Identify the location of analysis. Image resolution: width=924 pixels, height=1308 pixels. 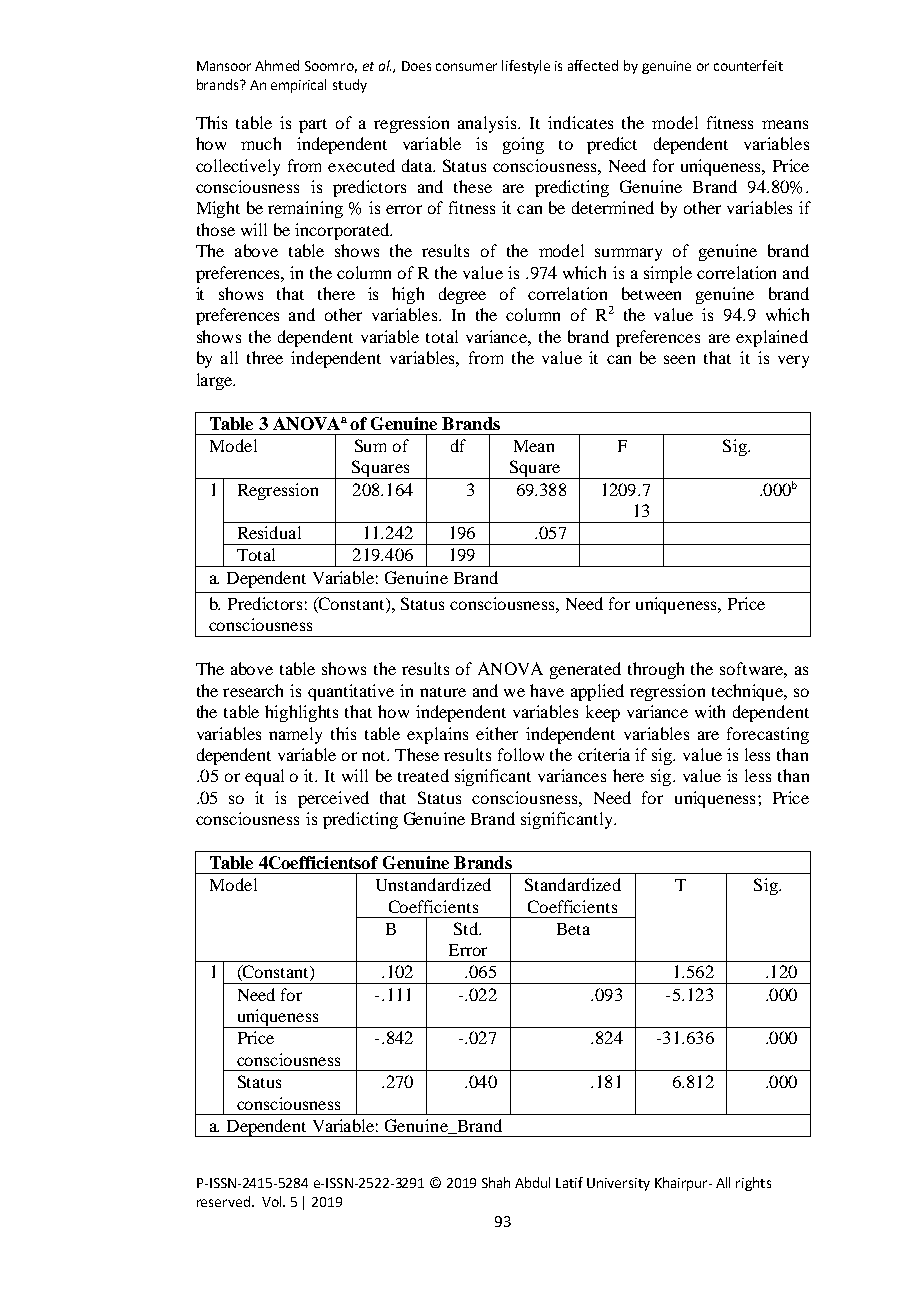
(489, 124).
